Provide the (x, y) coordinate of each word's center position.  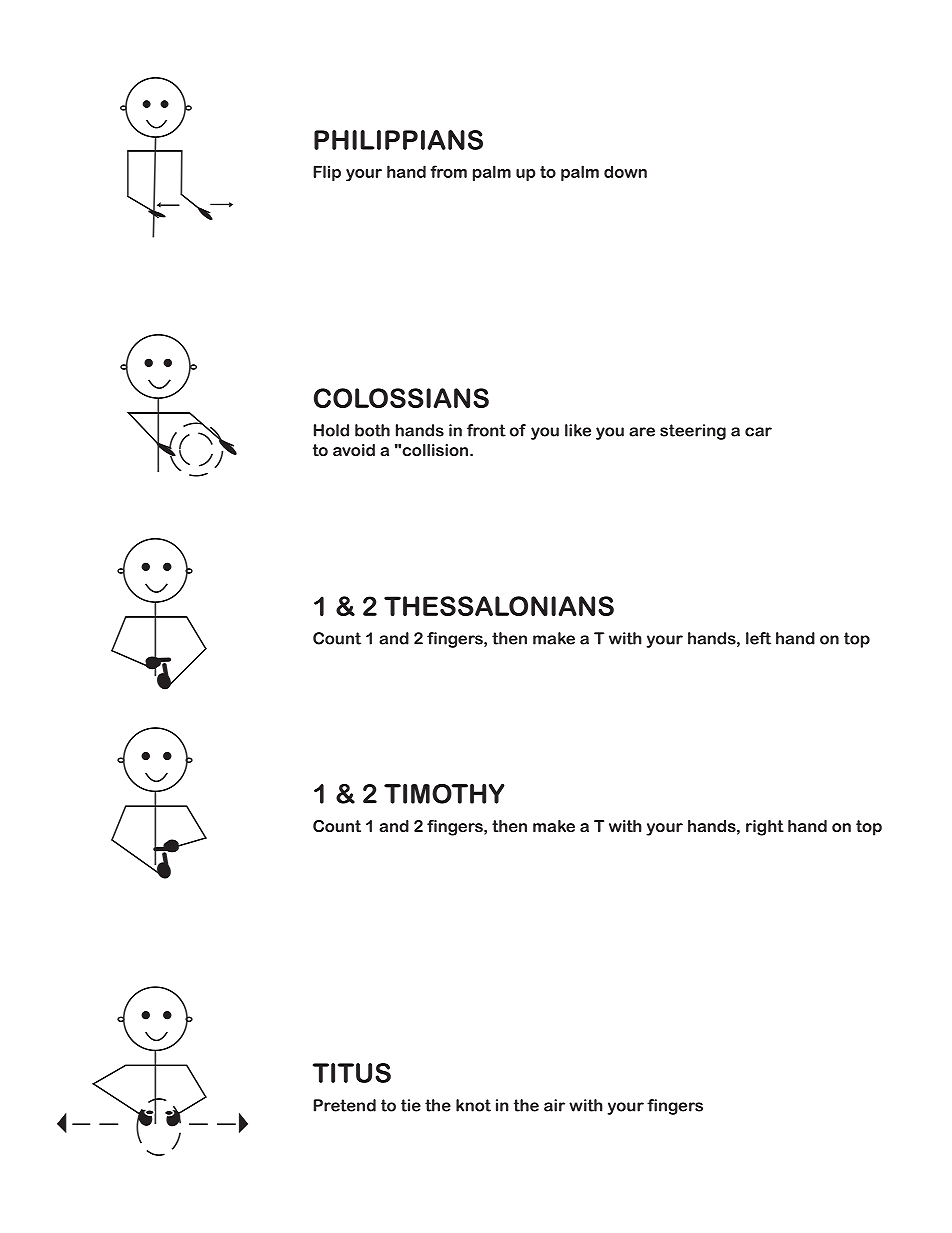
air (554, 1105)
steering (693, 432)
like (578, 430)
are (642, 432)
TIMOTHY (444, 794)
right (765, 828)
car (758, 432)
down (625, 172)
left (758, 638)
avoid (354, 450)
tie (411, 1105)
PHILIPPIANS (398, 140)
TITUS (352, 1073)
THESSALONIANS (499, 606)
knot (473, 1105)
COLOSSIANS (401, 398)
